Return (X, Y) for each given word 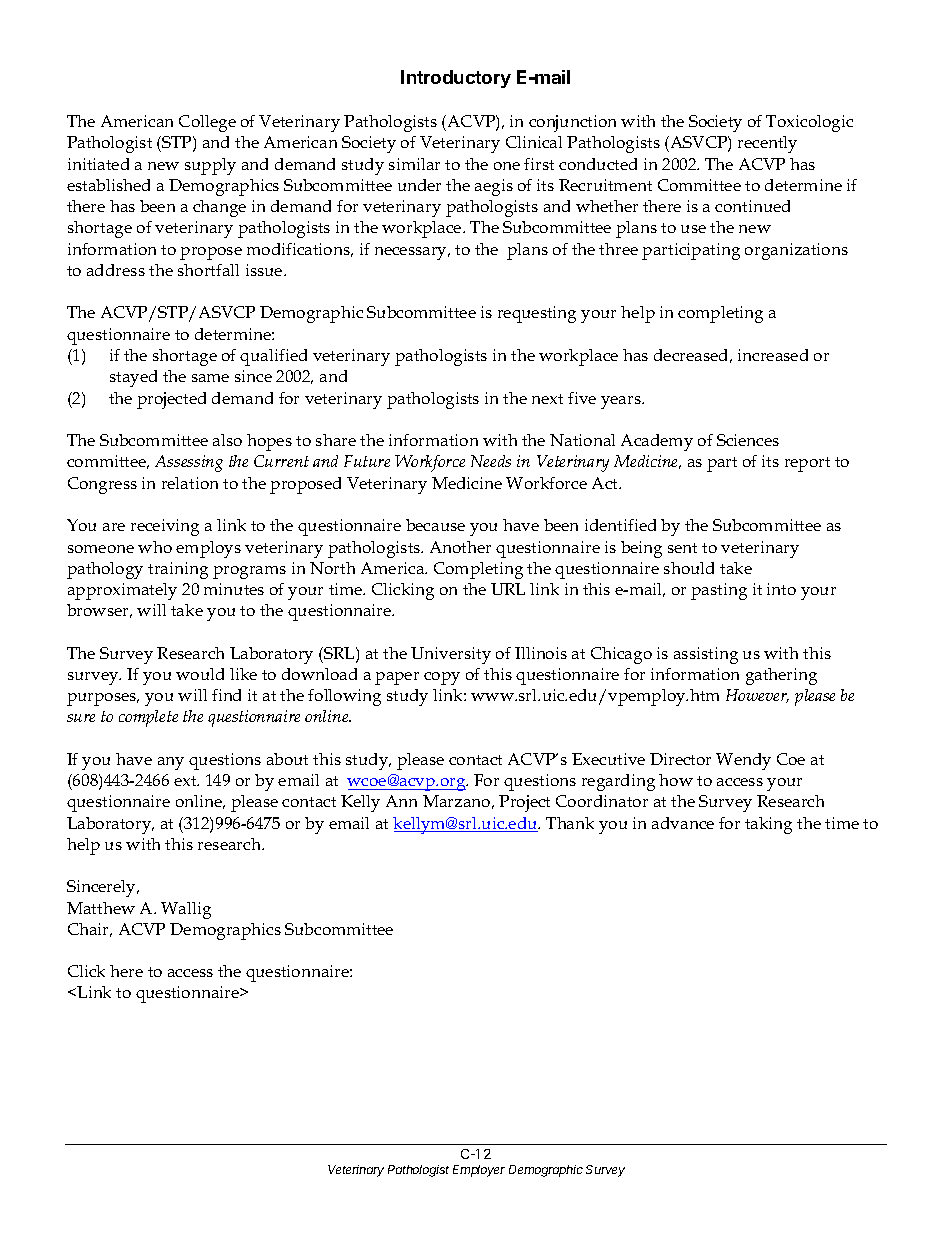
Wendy (743, 761)
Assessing (189, 463)
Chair (90, 930)
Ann (401, 801)
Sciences (748, 440)
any (171, 763)
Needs (491, 461)
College (207, 123)
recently (767, 144)
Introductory (456, 79)
